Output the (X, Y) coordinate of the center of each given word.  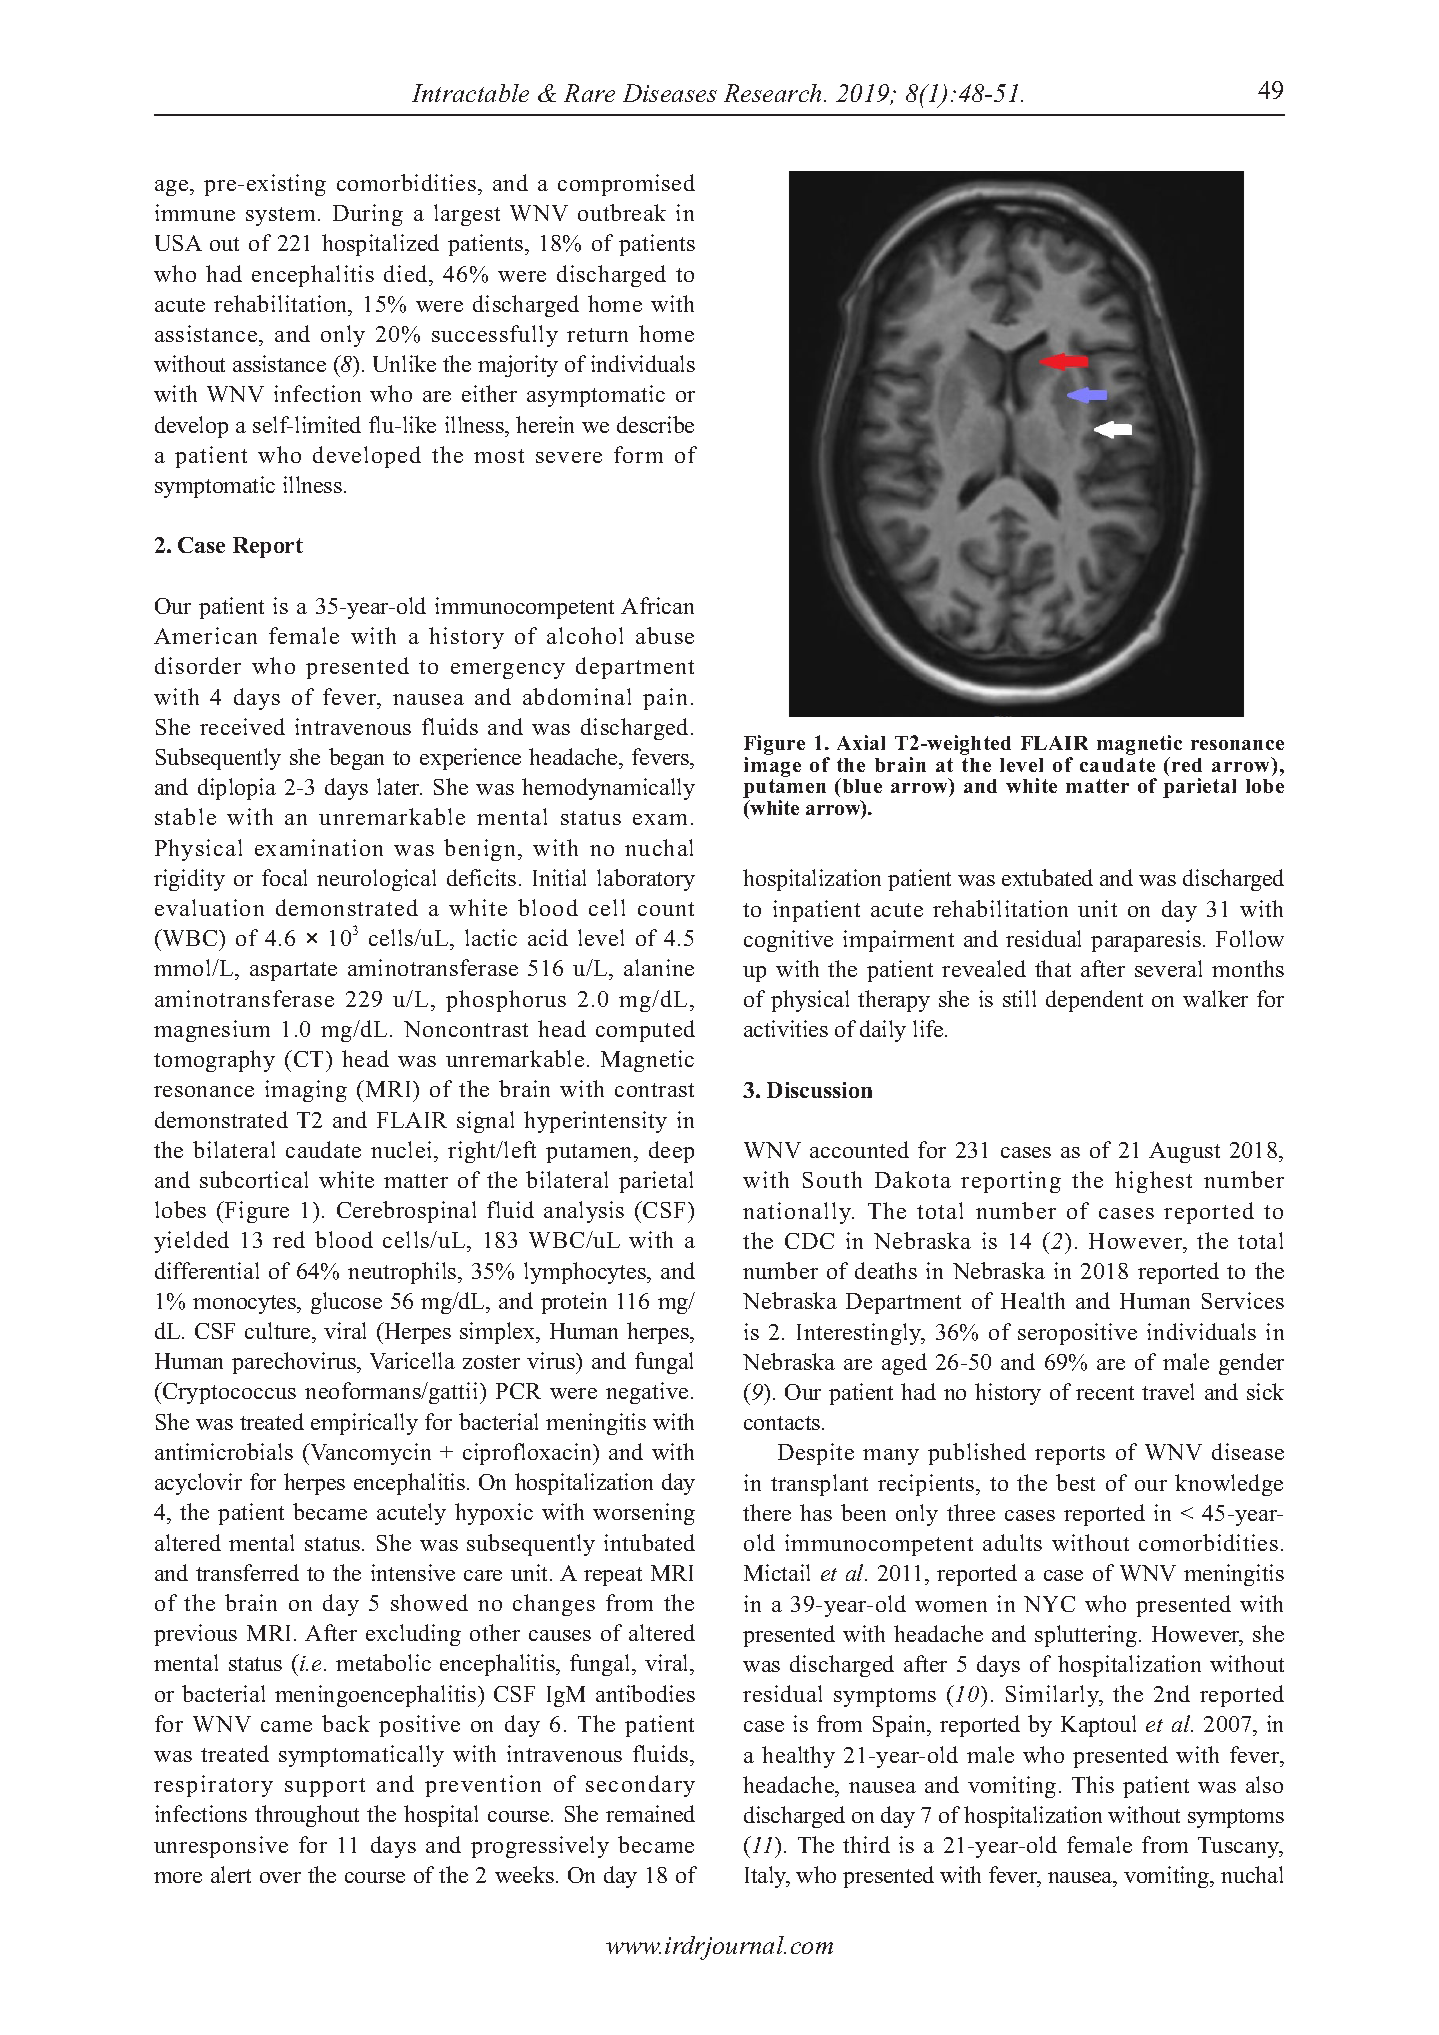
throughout (307, 1816)
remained (650, 1813)
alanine (659, 967)
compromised (626, 185)
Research (774, 93)
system (282, 216)
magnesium (212, 1031)
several (1168, 968)
